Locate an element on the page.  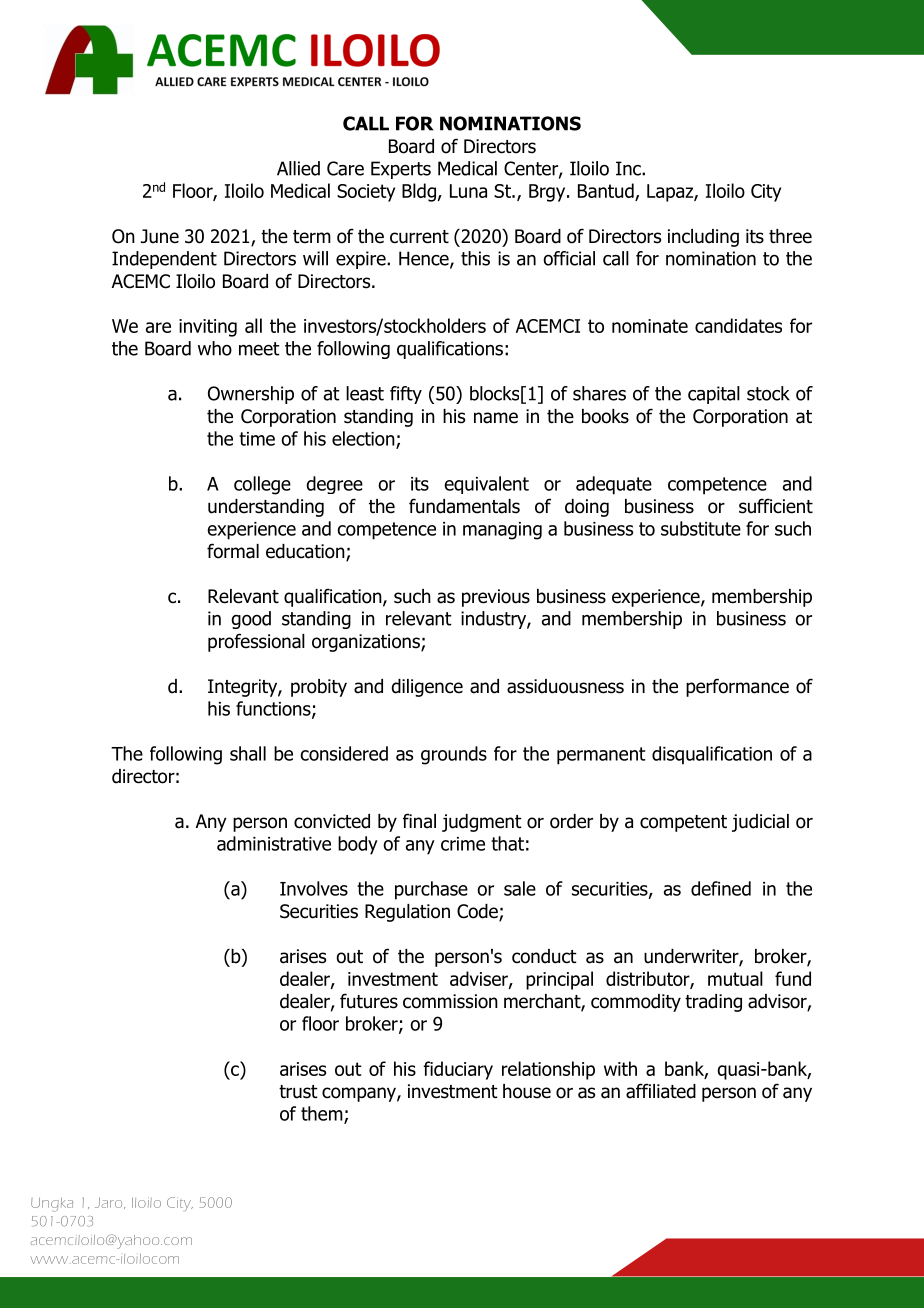
Allied is located at coordinates (298, 168).
